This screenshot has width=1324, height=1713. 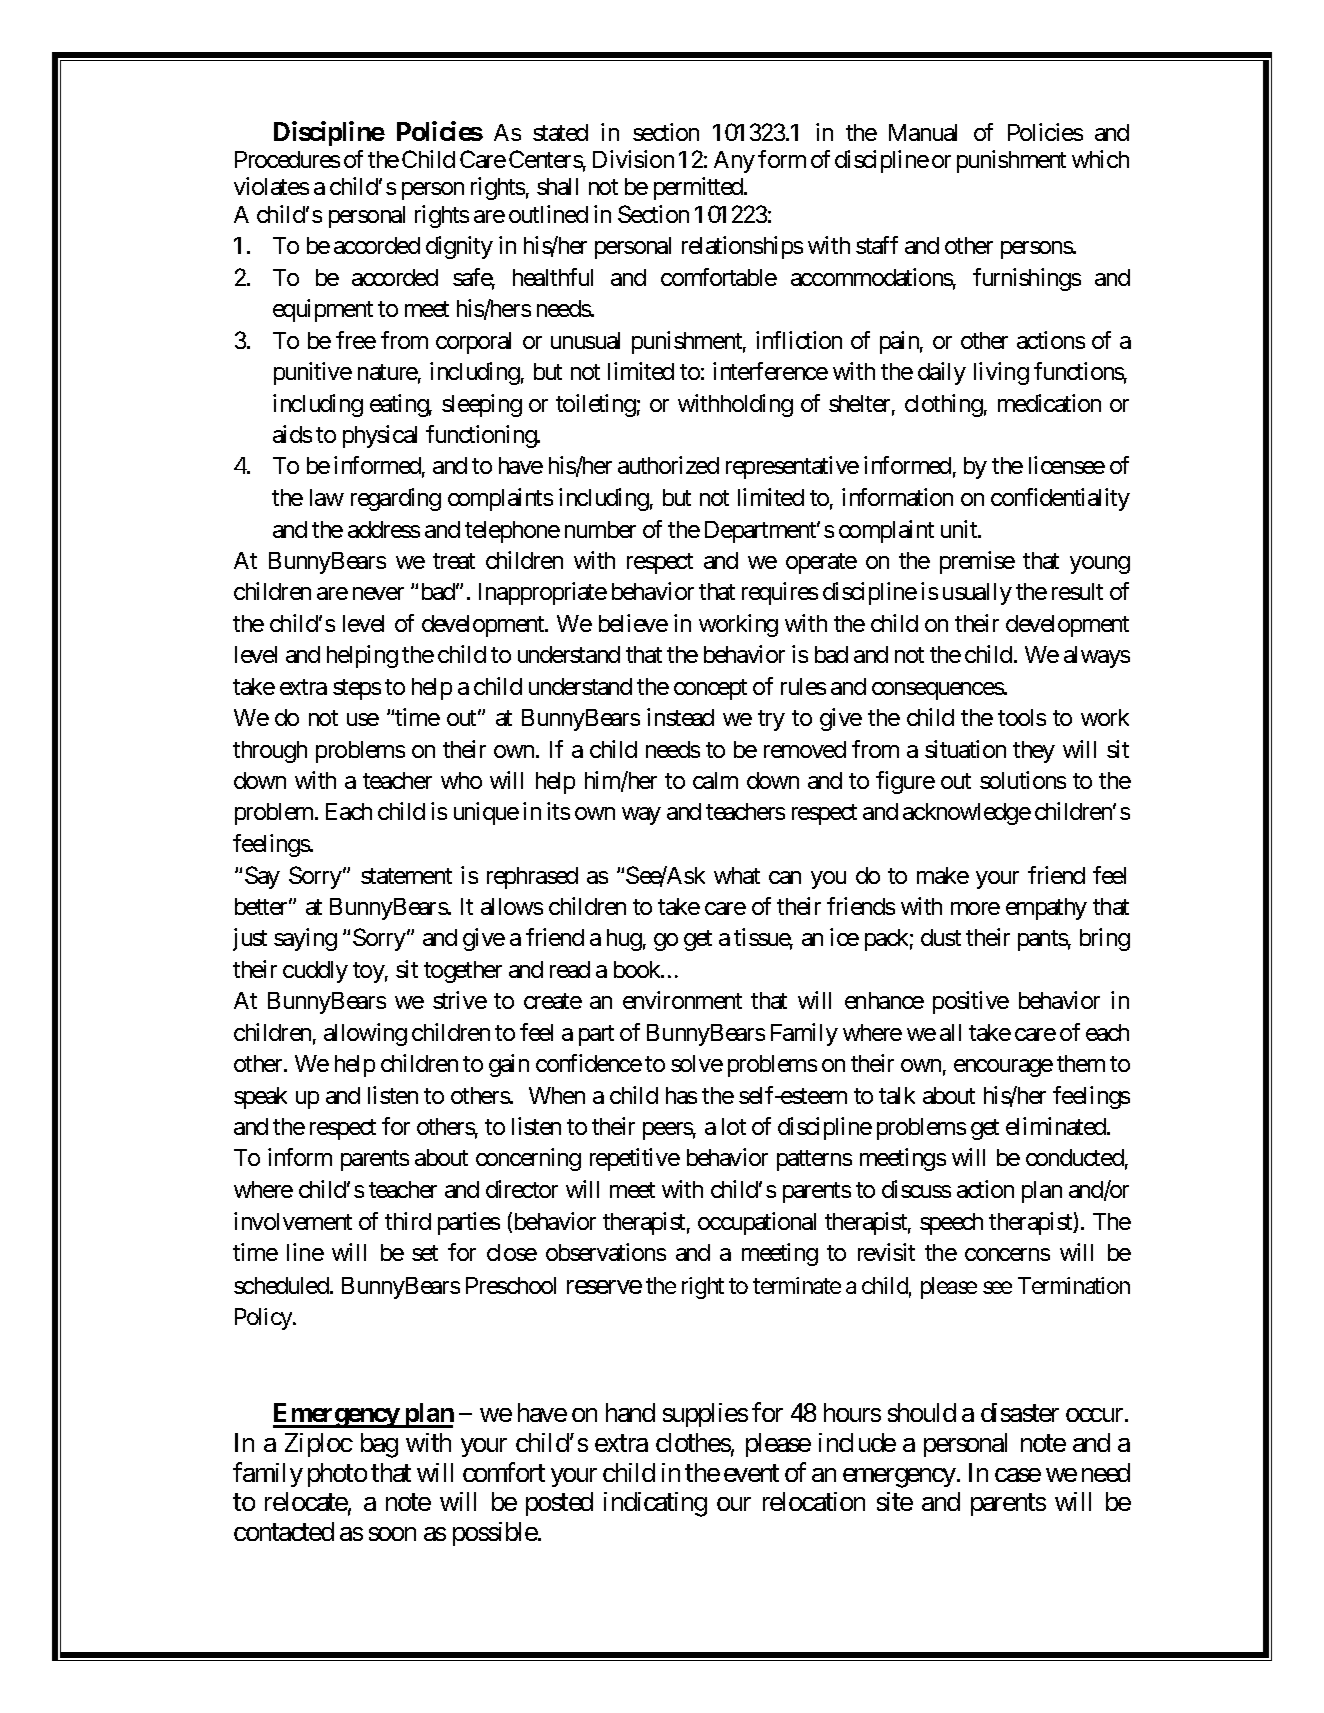 What do you see at coordinates (699, 188) in the screenshot?
I see `permitted` at bounding box center [699, 188].
